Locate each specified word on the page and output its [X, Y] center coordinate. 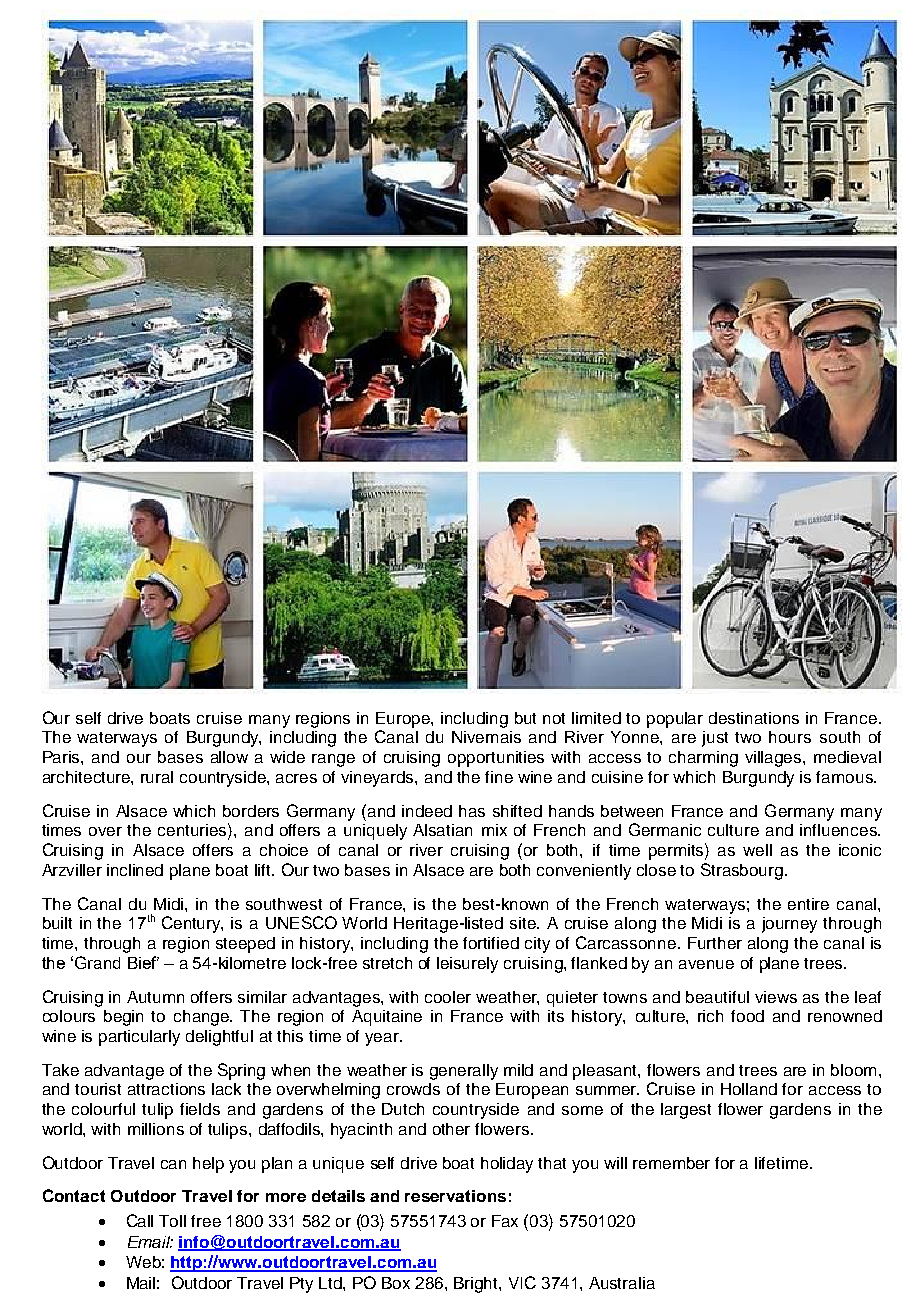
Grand [97, 962]
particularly [139, 1038]
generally [464, 1072]
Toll [172, 1221]
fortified [491, 943]
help [208, 1165]
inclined [135, 870]
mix [494, 830]
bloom [853, 1070]
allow [229, 757]
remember [671, 1163]
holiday [507, 1165]
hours [790, 737]
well [757, 850]
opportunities [496, 759]
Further [715, 943]
